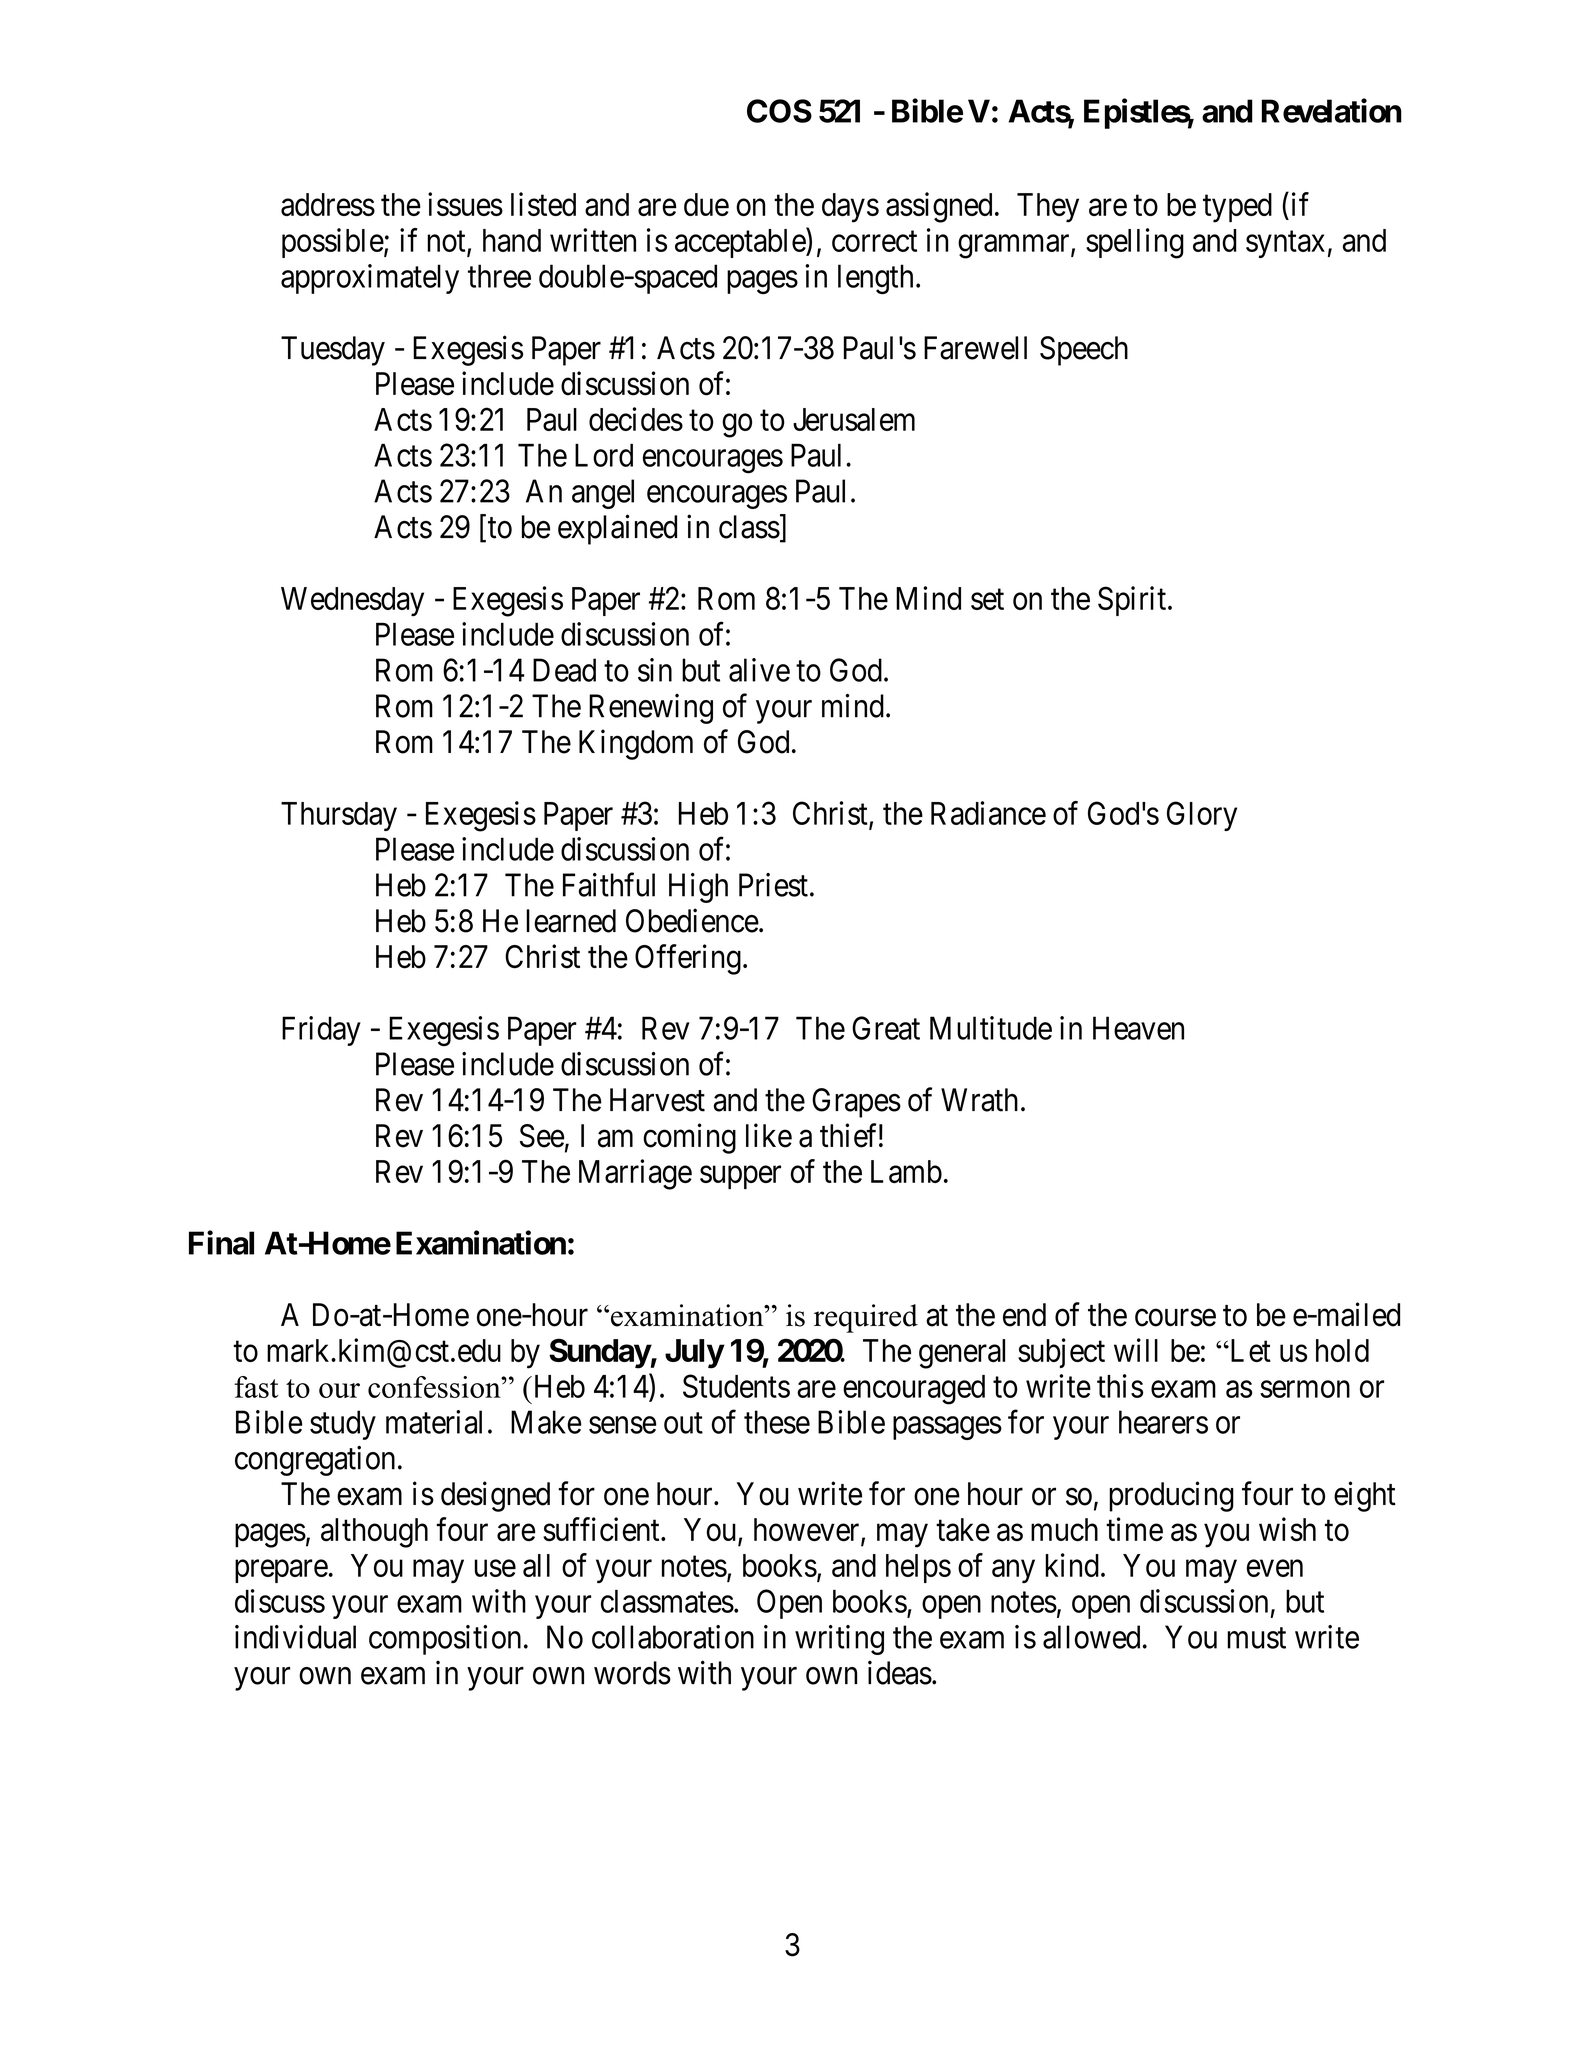 This document has height=2055, width=1588. I want to click on address, so click(328, 204).
